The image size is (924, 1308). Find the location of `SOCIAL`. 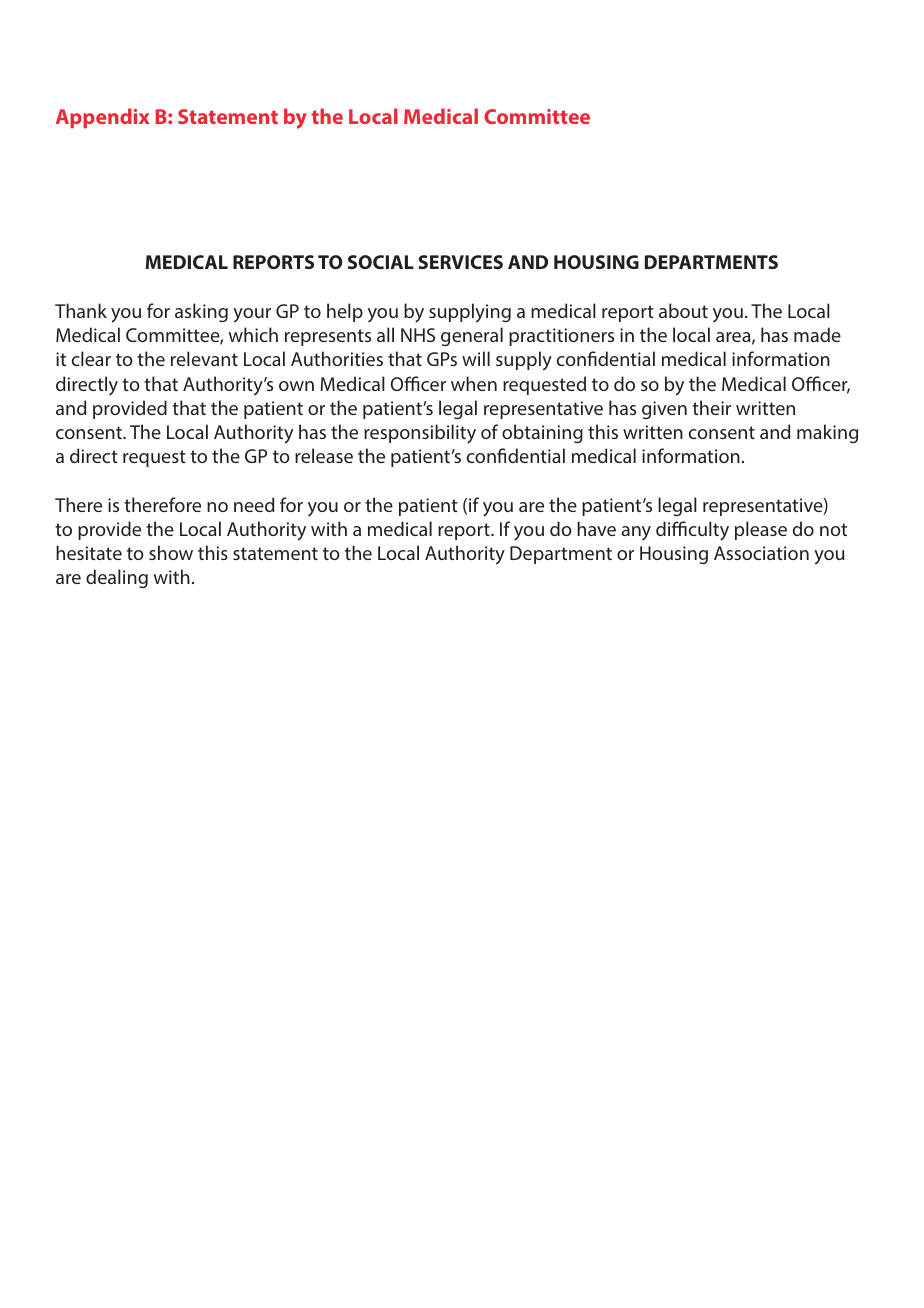

SOCIAL is located at coordinates (381, 262).
